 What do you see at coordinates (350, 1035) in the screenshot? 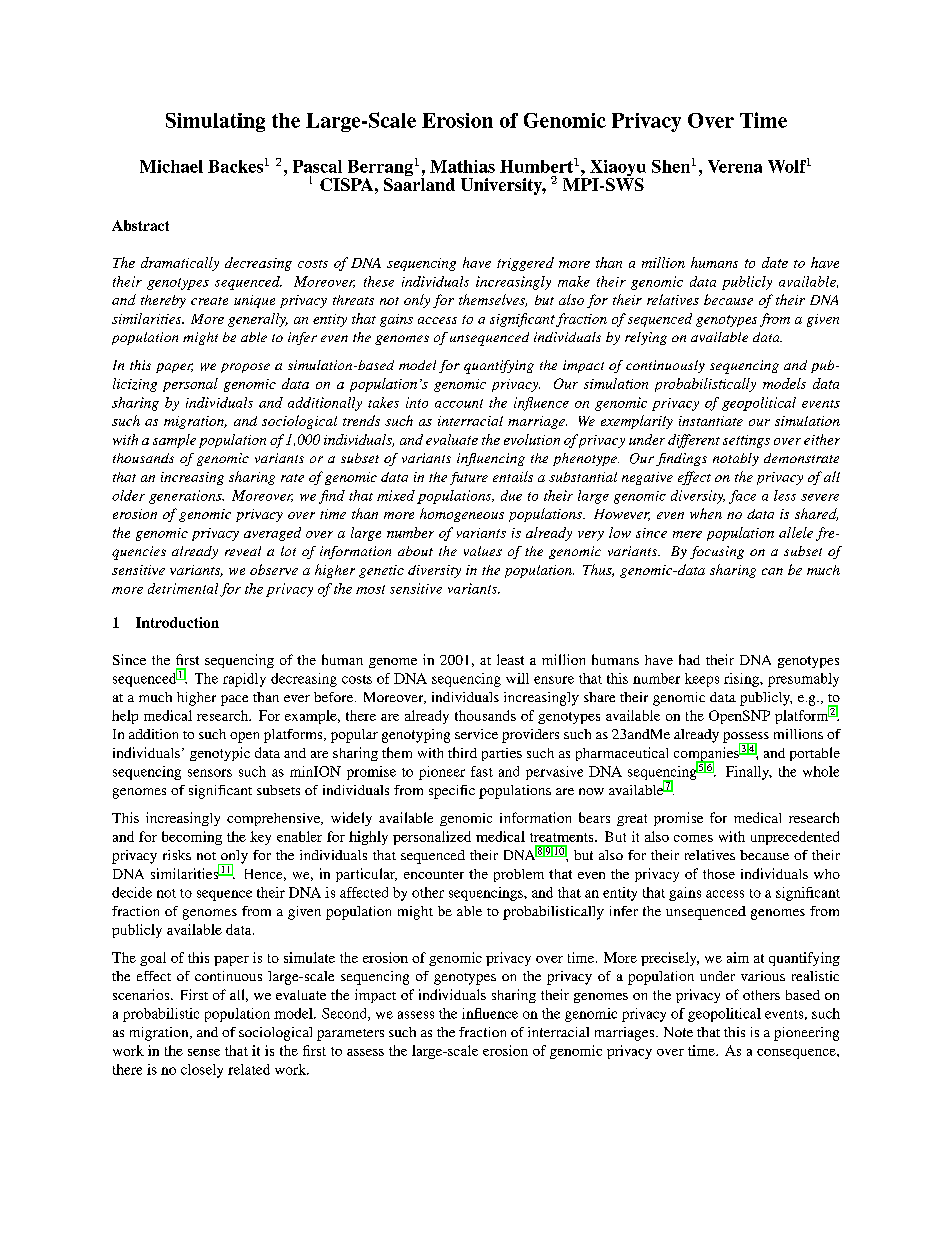
I see `parameters` at bounding box center [350, 1035].
